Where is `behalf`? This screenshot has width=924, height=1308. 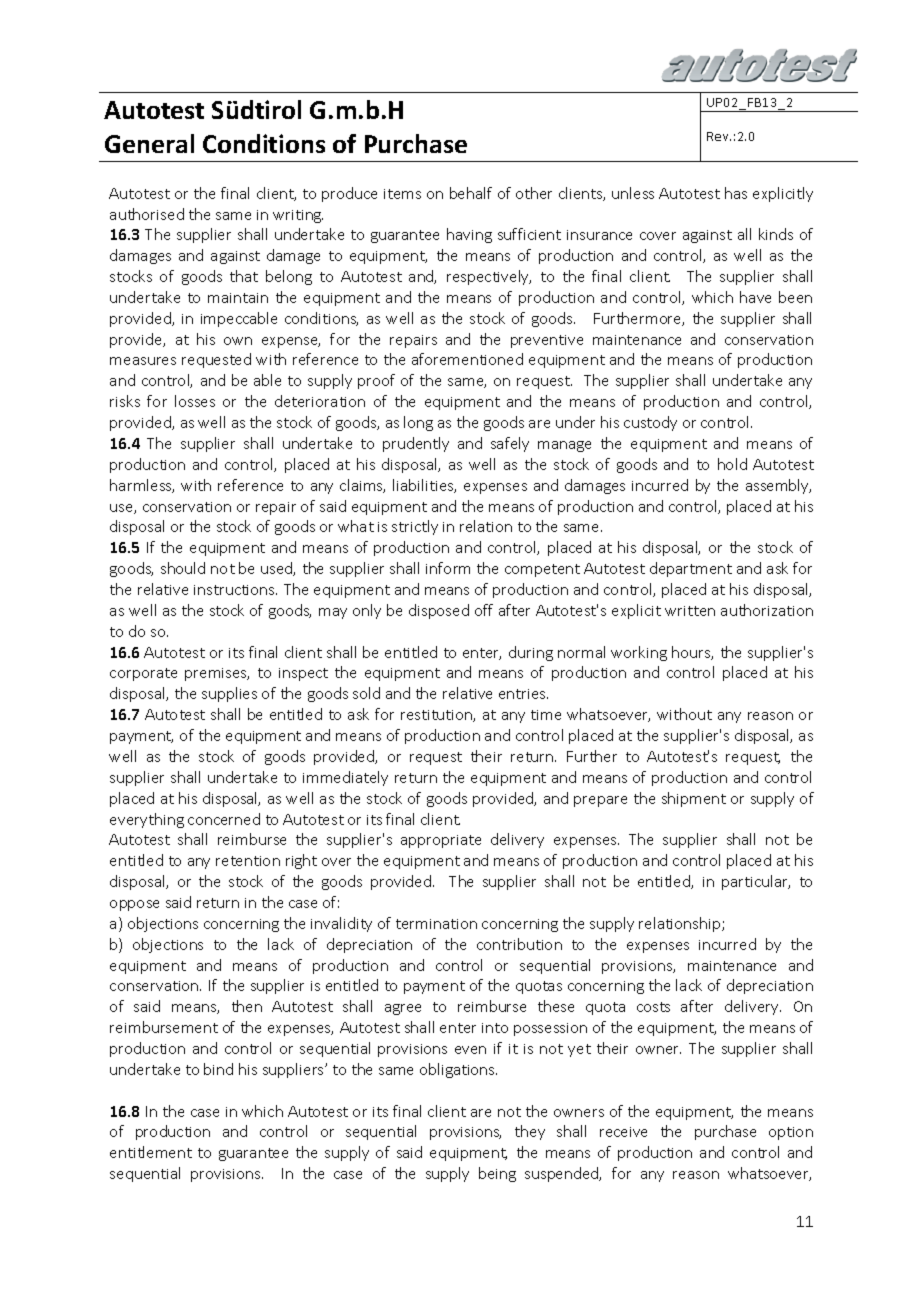 behalf is located at coordinates (471, 193).
